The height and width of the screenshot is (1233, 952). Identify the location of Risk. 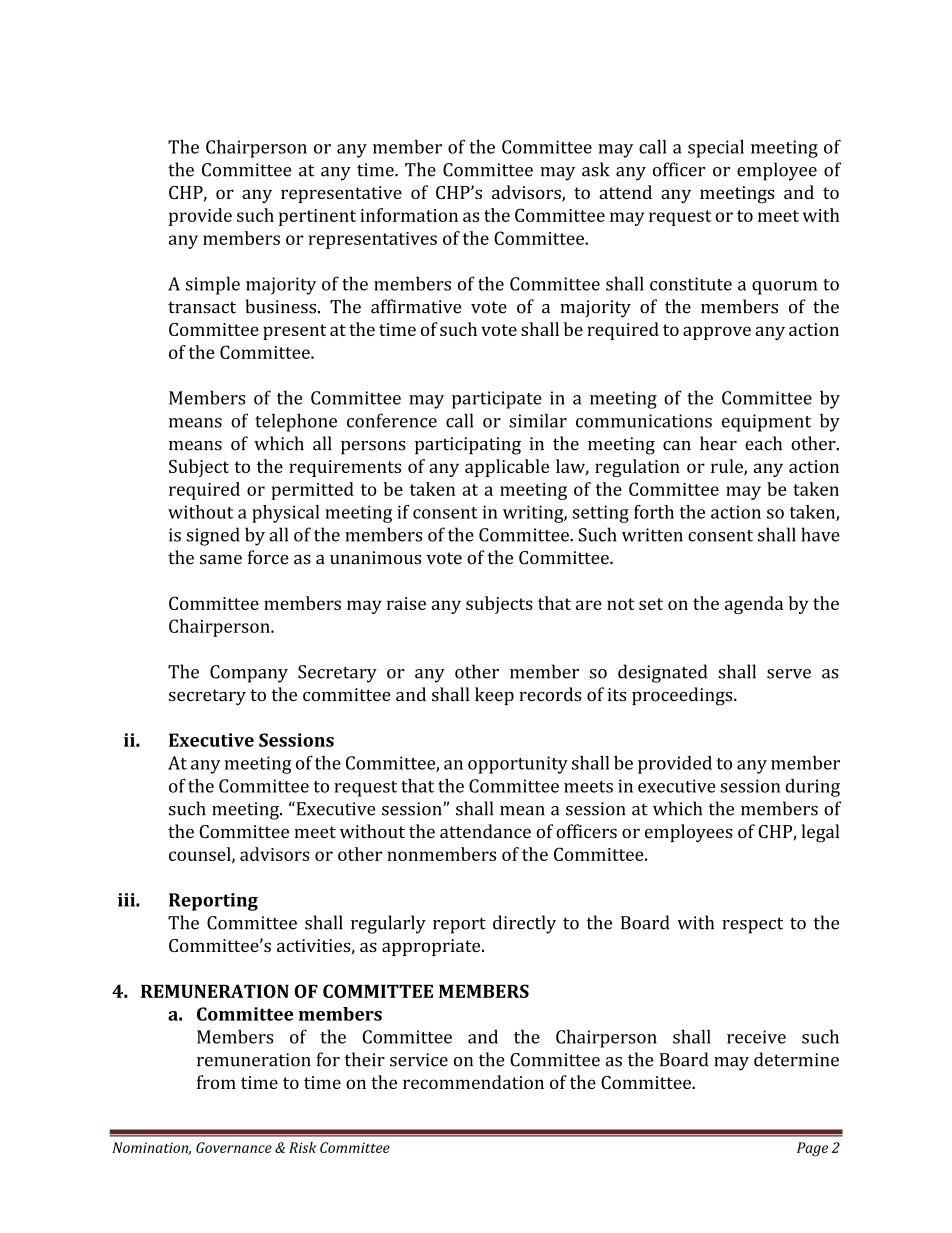
(302, 1147).
